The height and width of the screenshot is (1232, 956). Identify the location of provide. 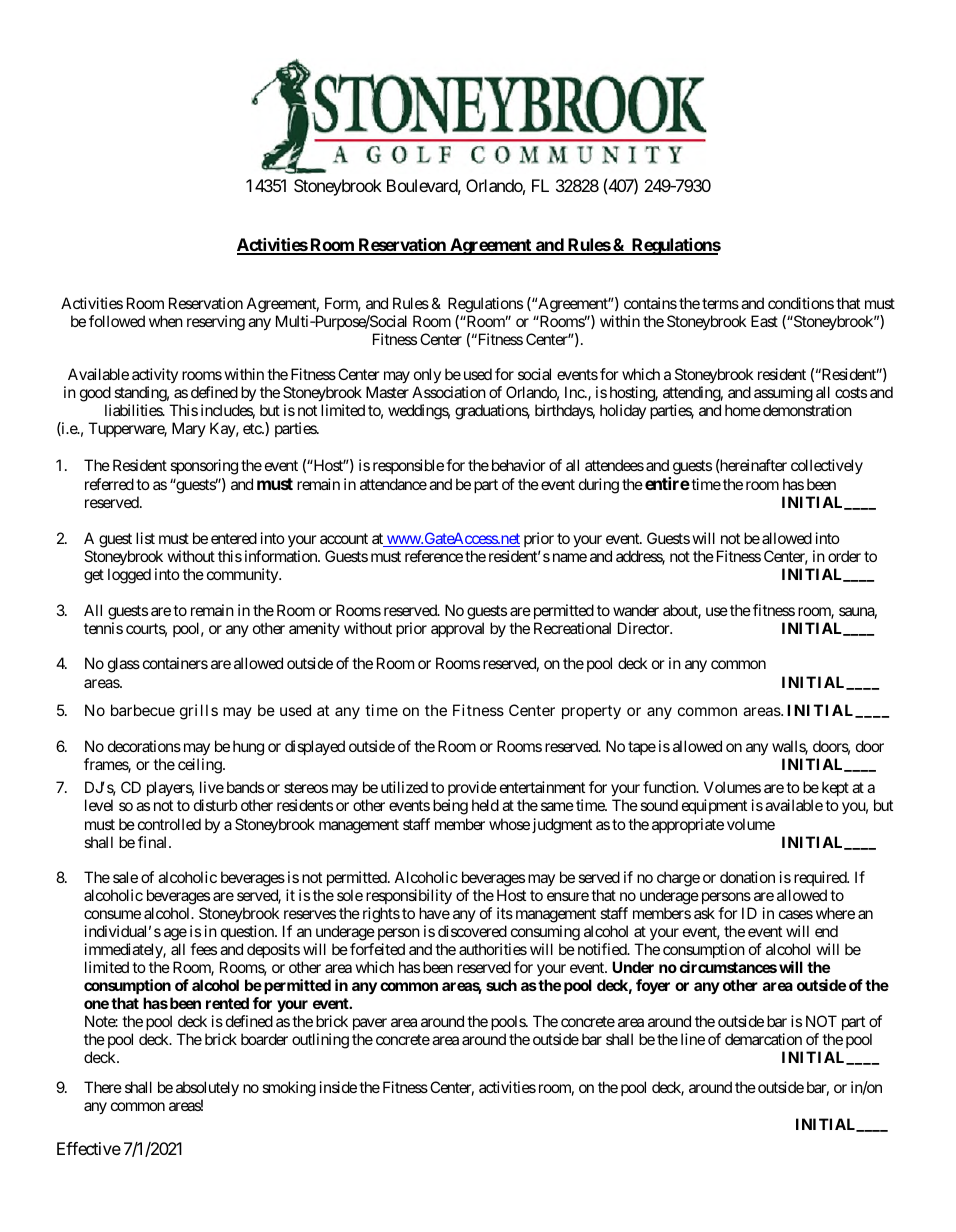
(472, 790).
